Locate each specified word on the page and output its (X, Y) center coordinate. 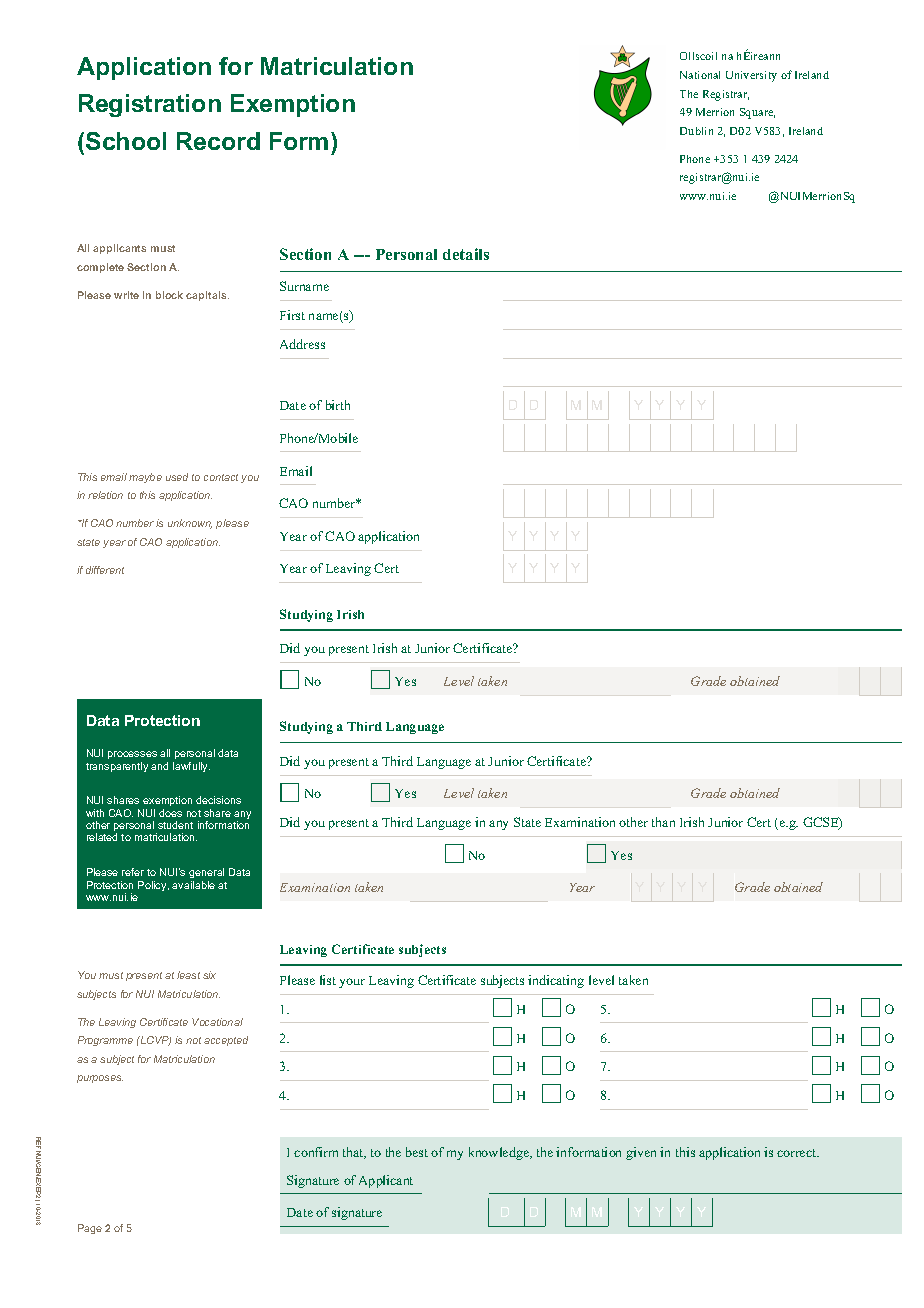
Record (218, 141)
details (466, 254)
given (641, 1153)
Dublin (696, 131)
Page (90, 1229)
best (417, 1152)
